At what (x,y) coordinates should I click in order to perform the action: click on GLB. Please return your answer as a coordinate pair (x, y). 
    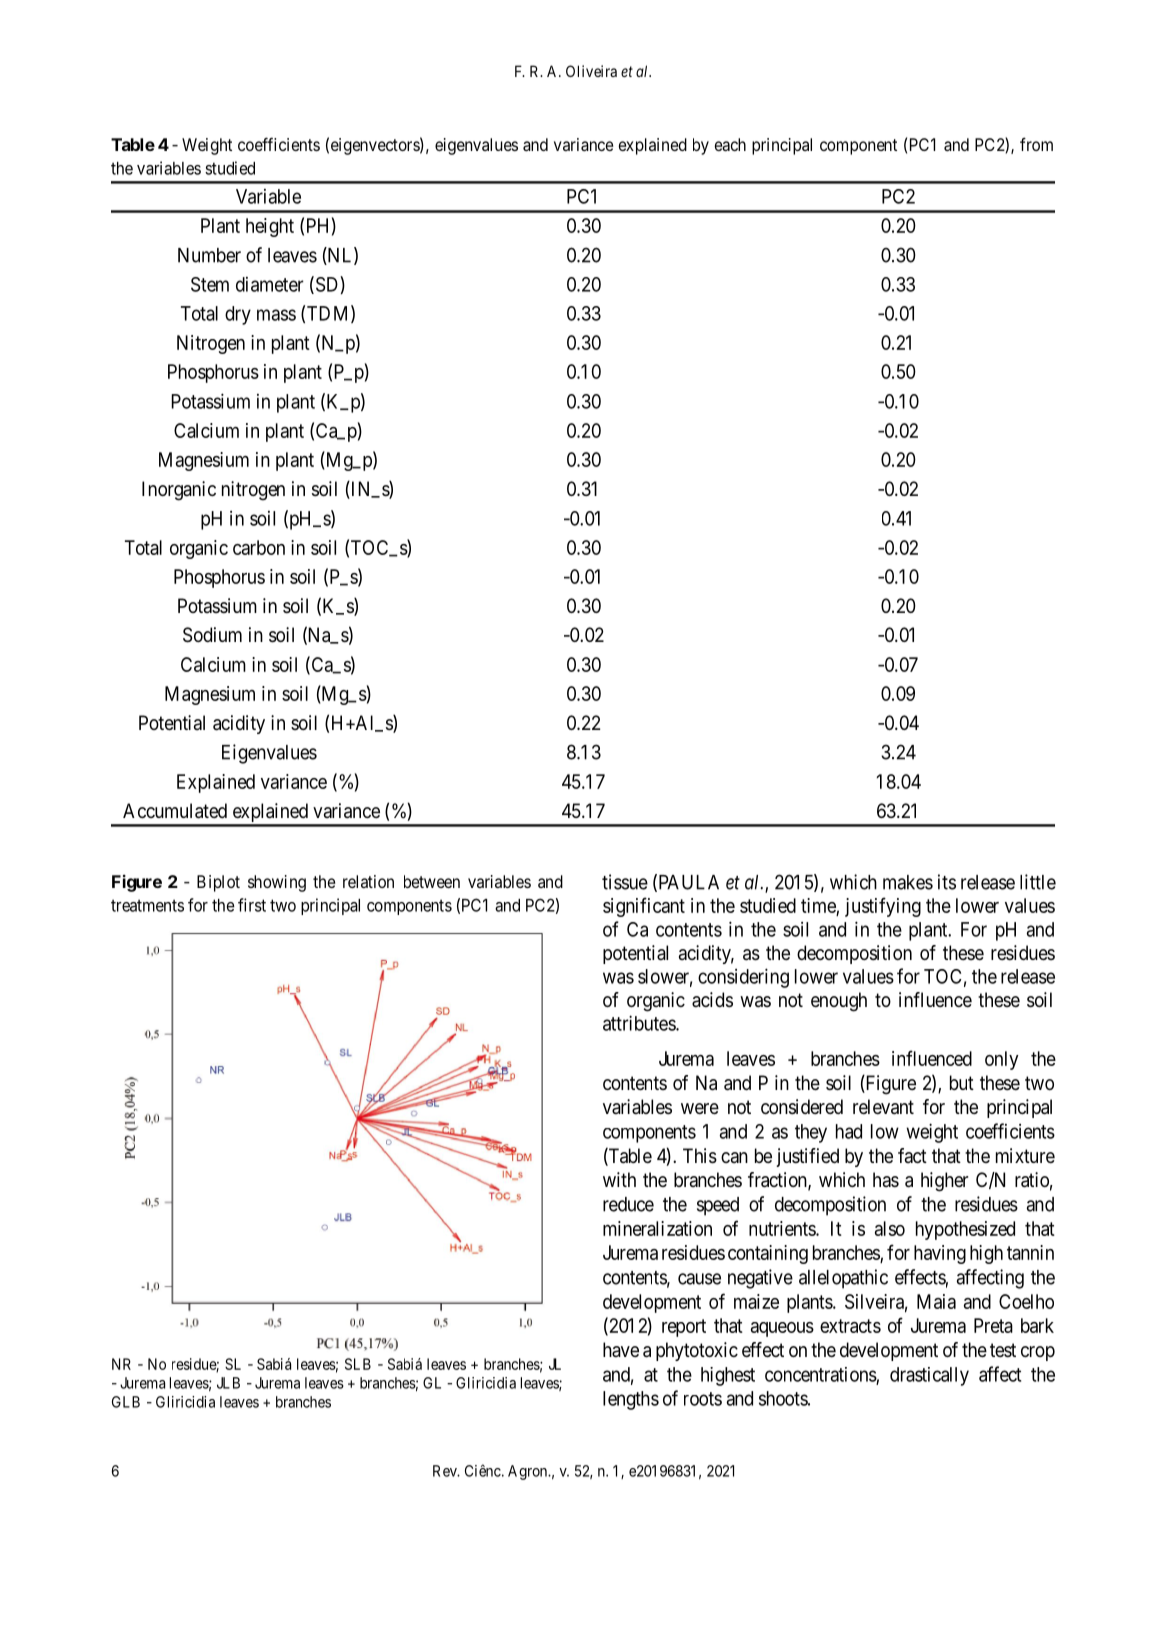
    Looking at the image, I should click on (126, 1402).
